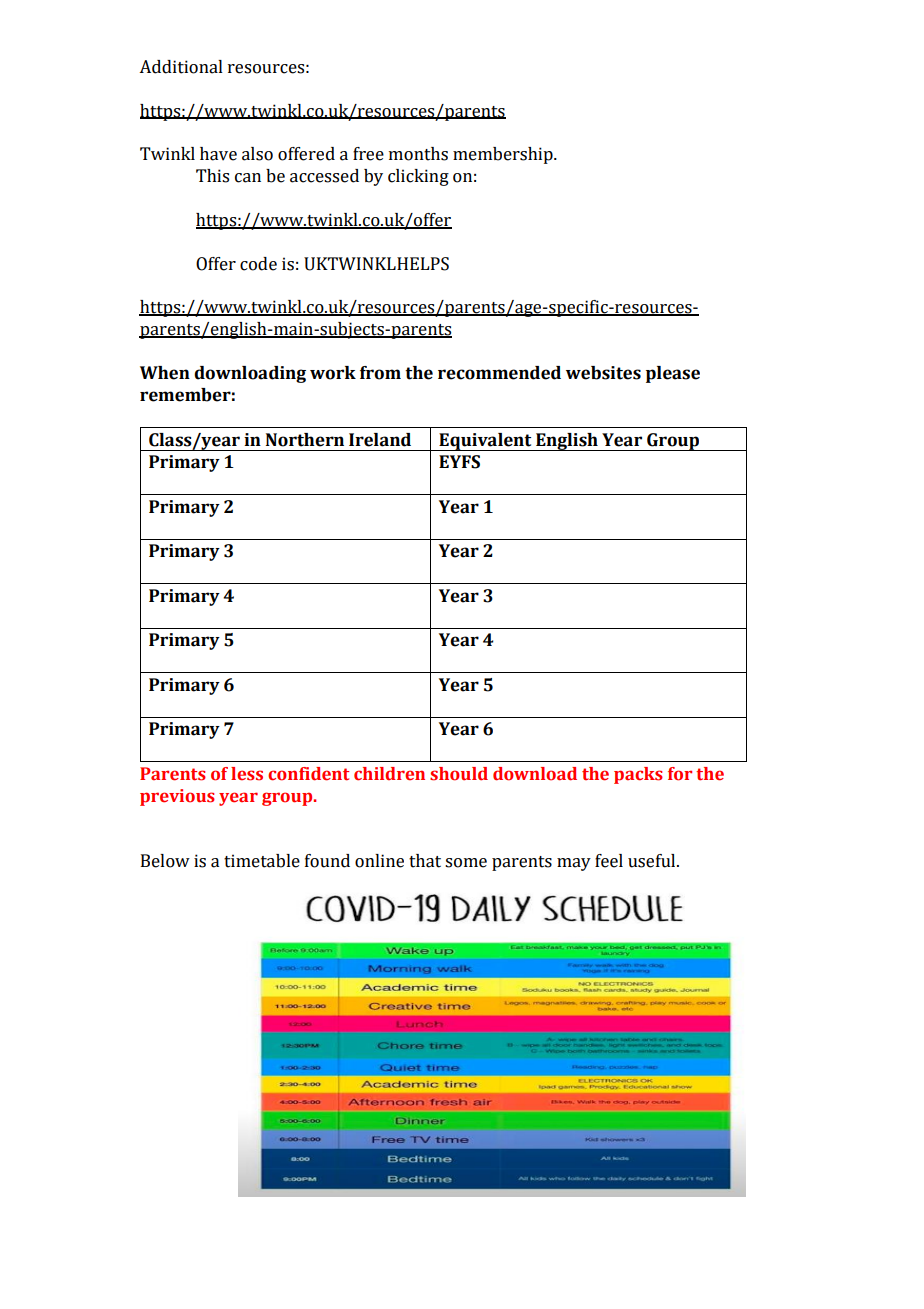  Describe the element at coordinates (673, 374) in the screenshot. I see `please` at that location.
